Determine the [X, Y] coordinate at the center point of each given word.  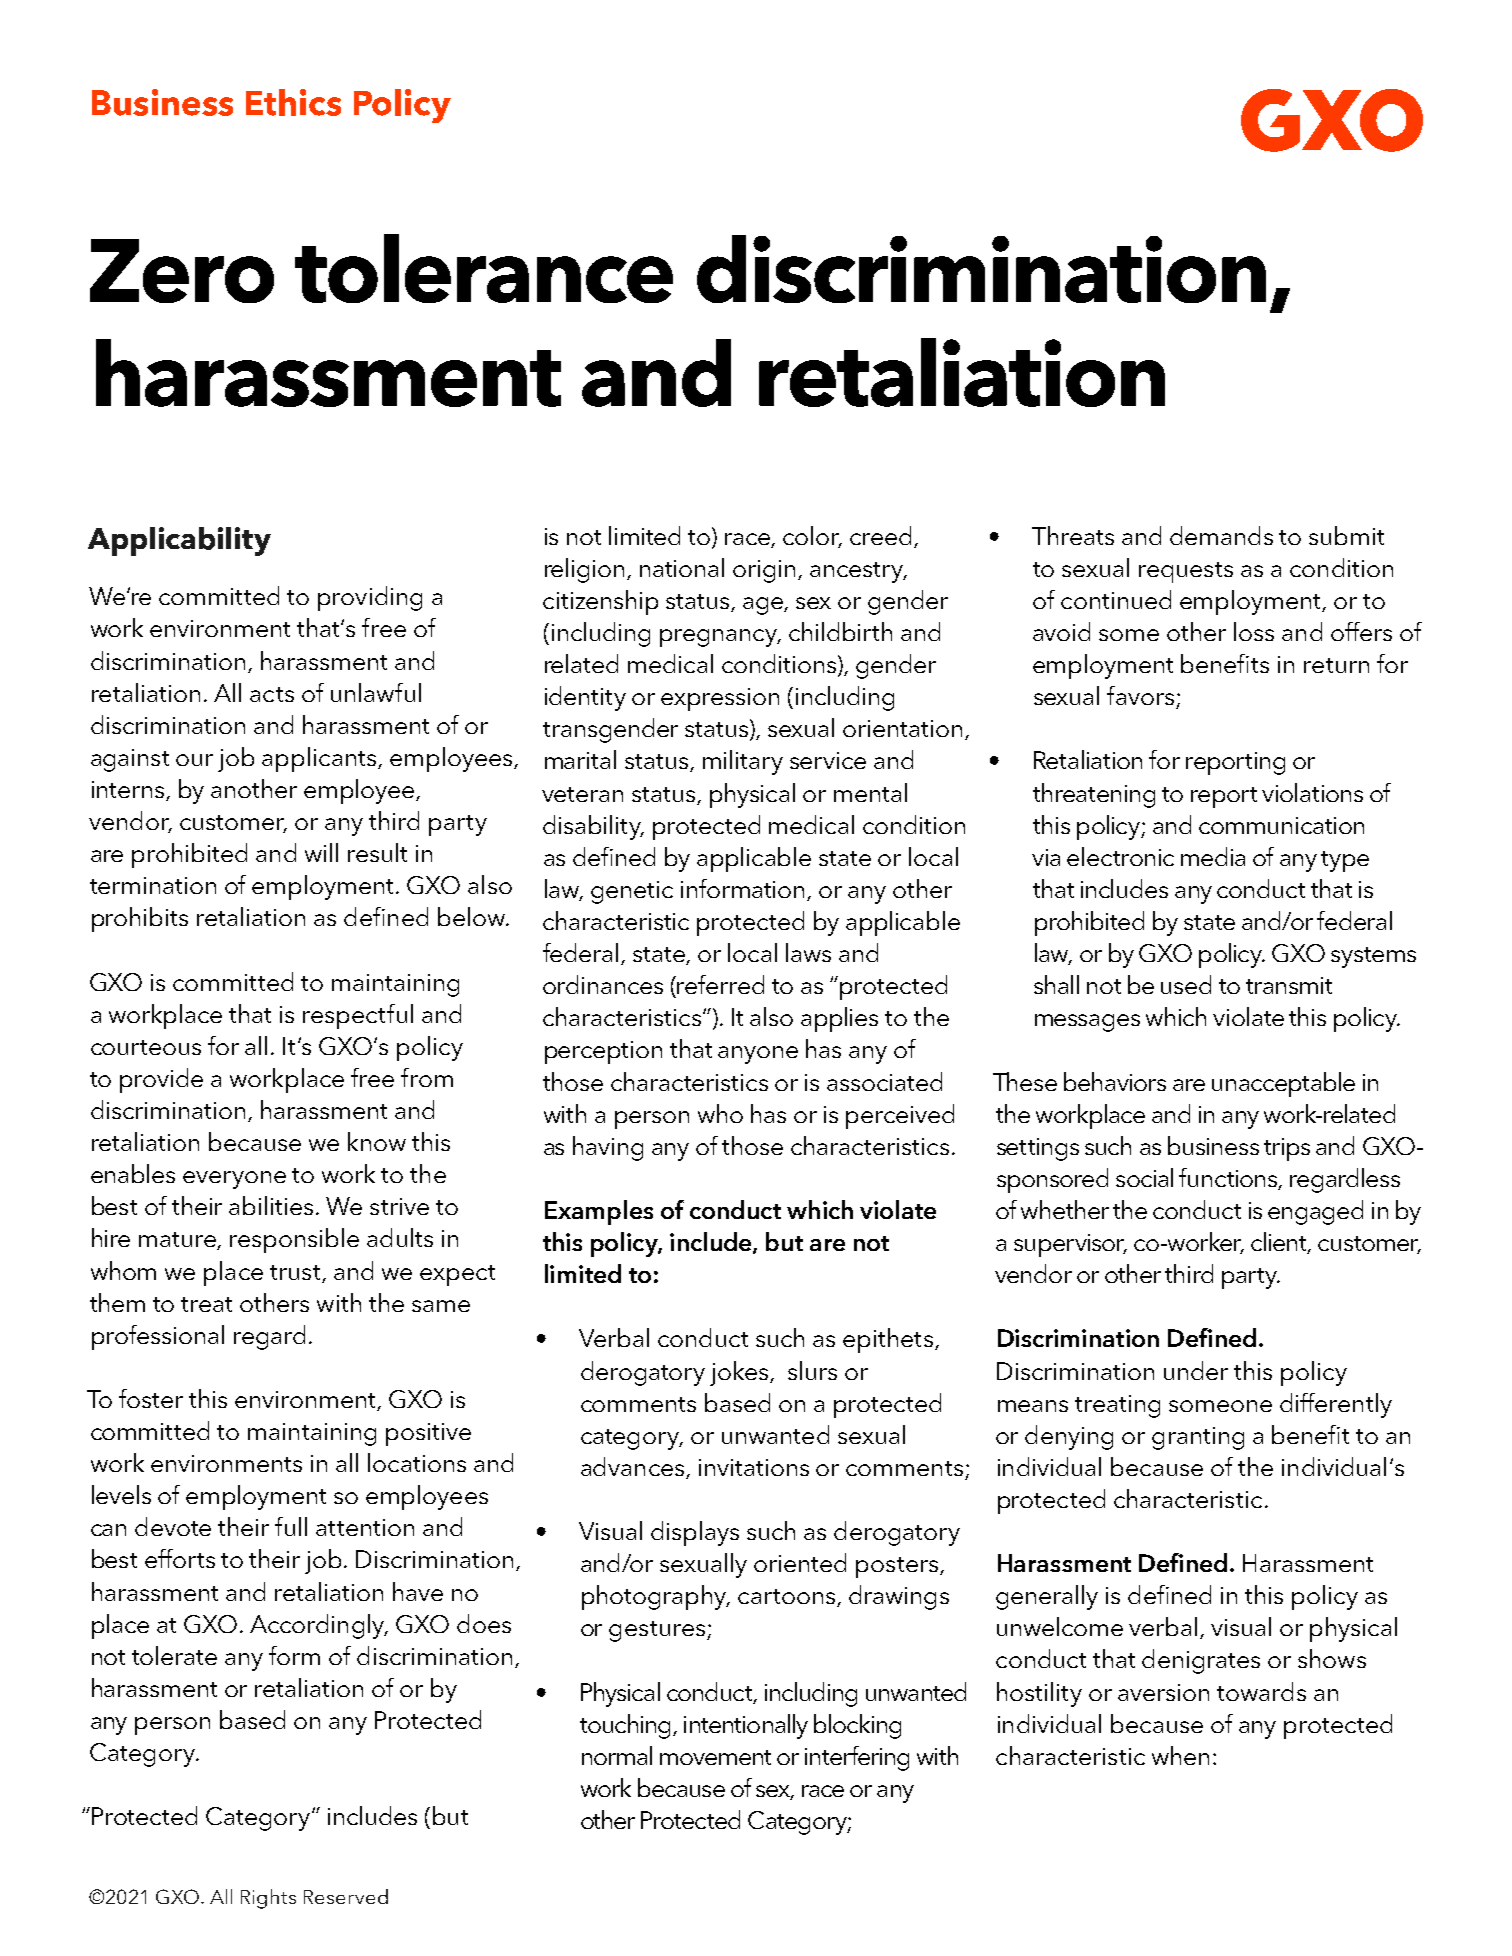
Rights [268, 1899]
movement [715, 1757]
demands [1221, 535]
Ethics [293, 102]
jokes [740, 1373]
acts [272, 694]
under [1196, 1370]
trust [295, 1272]
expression [720, 699]
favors [1140, 695]
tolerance [484, 268]
